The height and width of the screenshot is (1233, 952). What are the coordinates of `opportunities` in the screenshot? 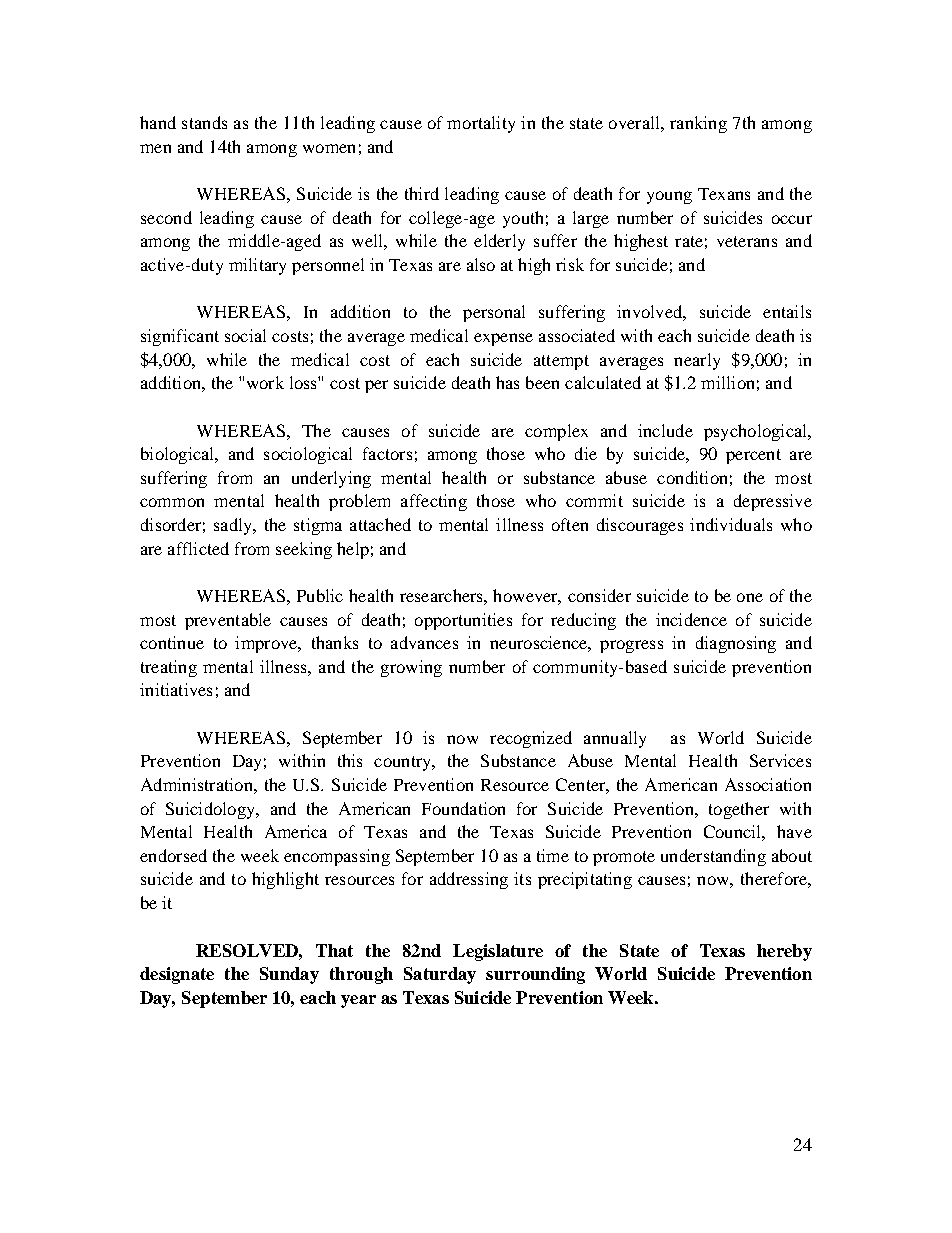 It's located at (463, 621).
